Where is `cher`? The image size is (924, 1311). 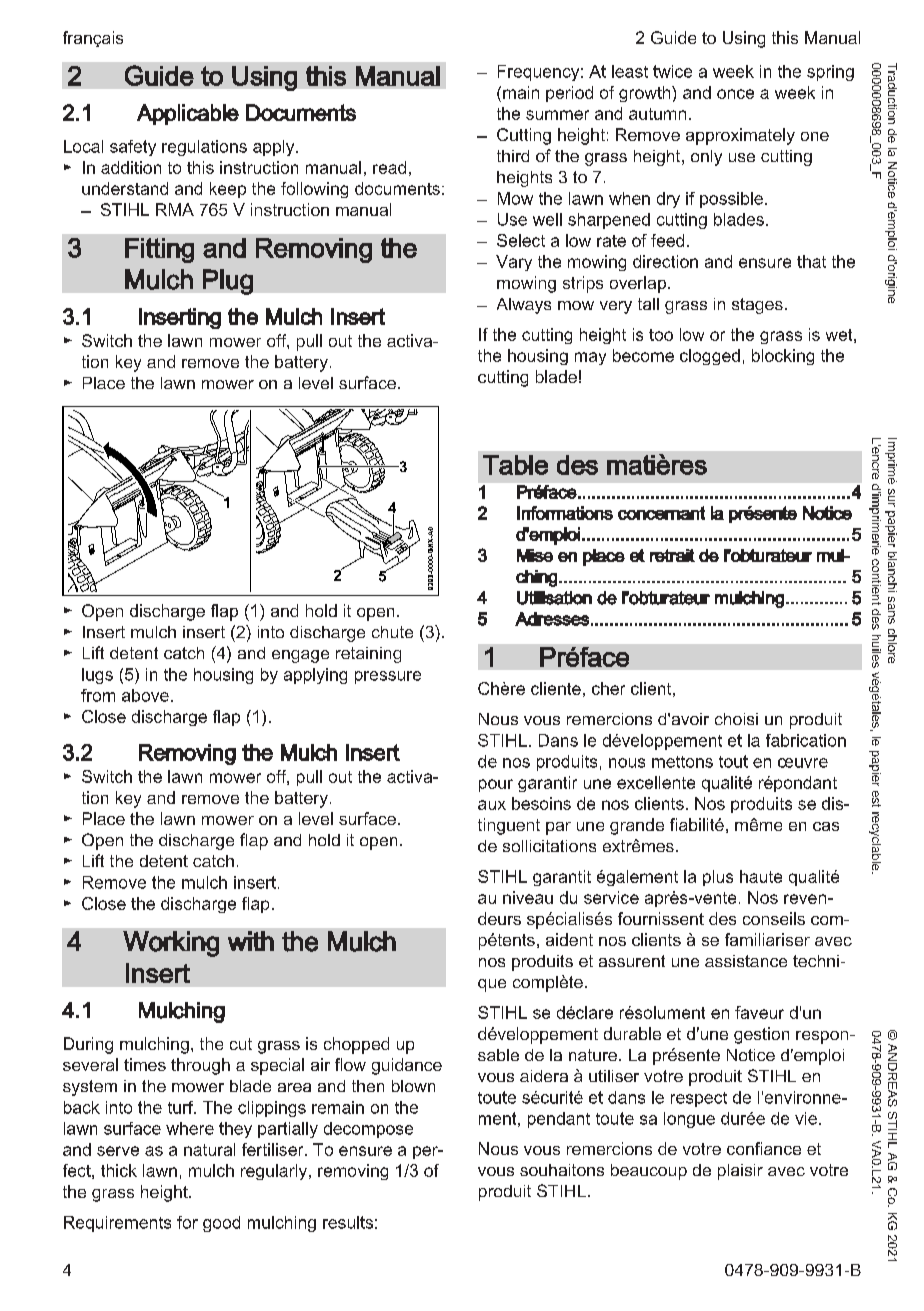 cher is located at coordinates (608, 688).
